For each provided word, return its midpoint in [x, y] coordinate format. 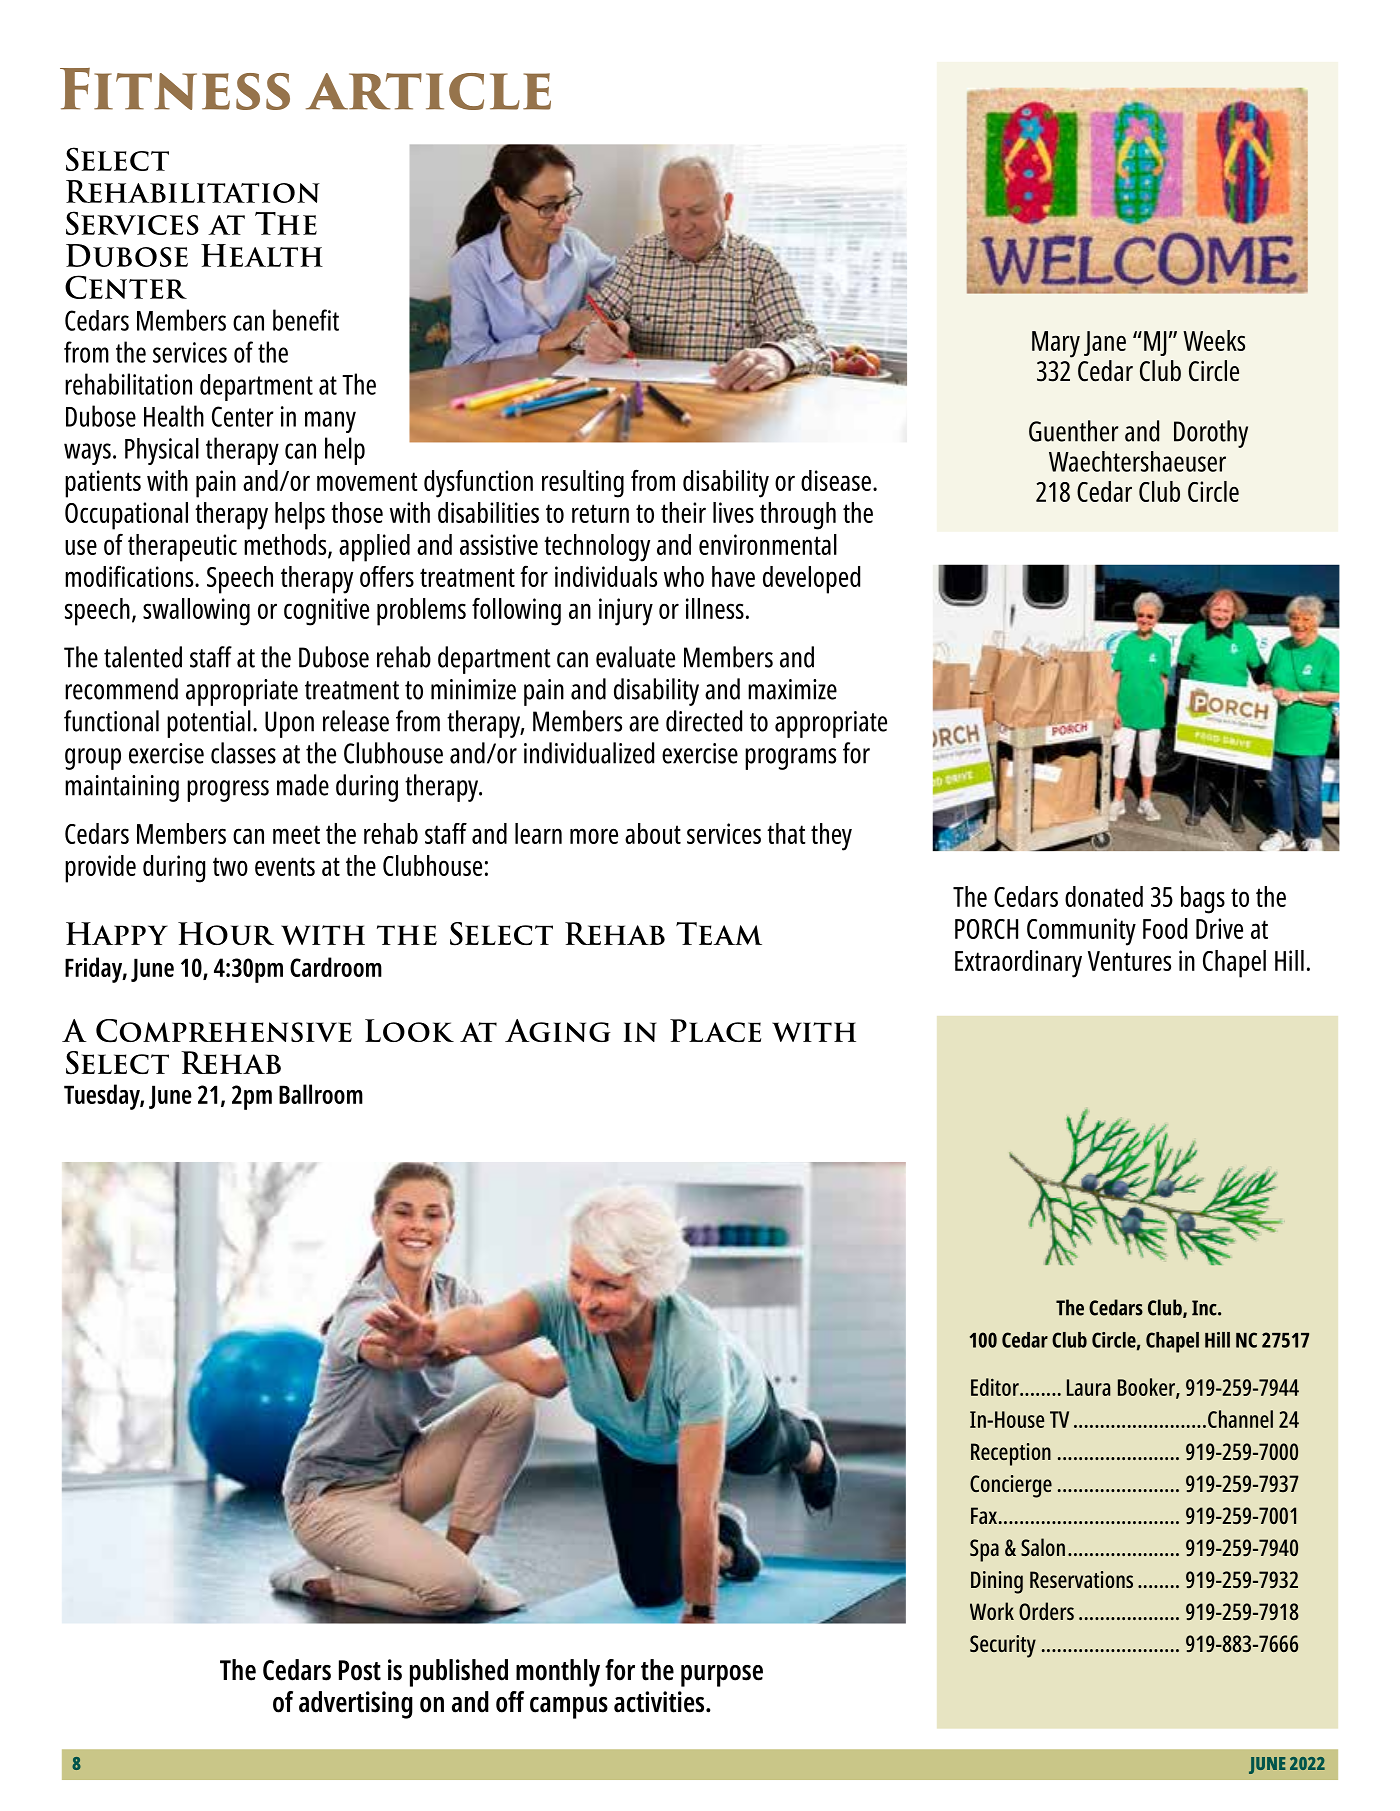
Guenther [1073, 431]
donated [1104, 896]
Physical [162, 451]
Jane [1105, 343]
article [428, 91]
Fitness [175, 89]
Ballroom [321, 1094]
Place [715, 1030]
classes [243, 753]
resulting [583, 484]
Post [360, 1670]
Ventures [1129, 961]
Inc [1205, 1308]
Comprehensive [224, 1031]
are [644, 724]
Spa [984, 1550]
